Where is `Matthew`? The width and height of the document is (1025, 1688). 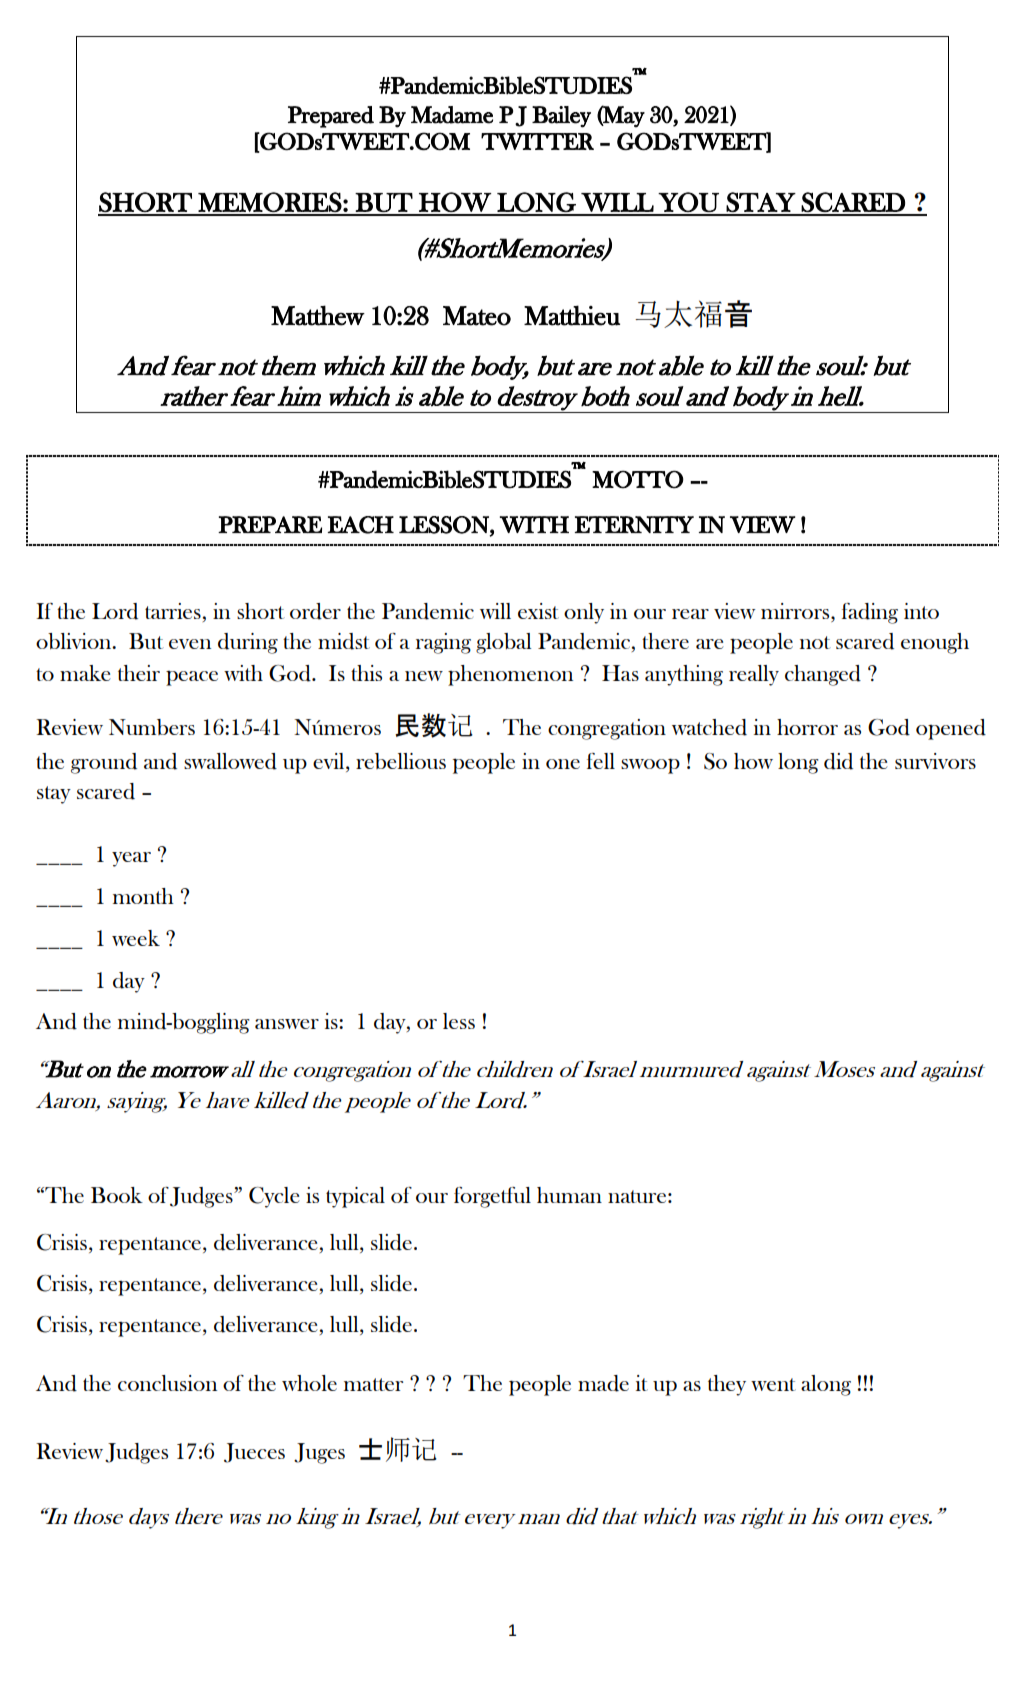
Matthew is located at coordinates (318, 315).
